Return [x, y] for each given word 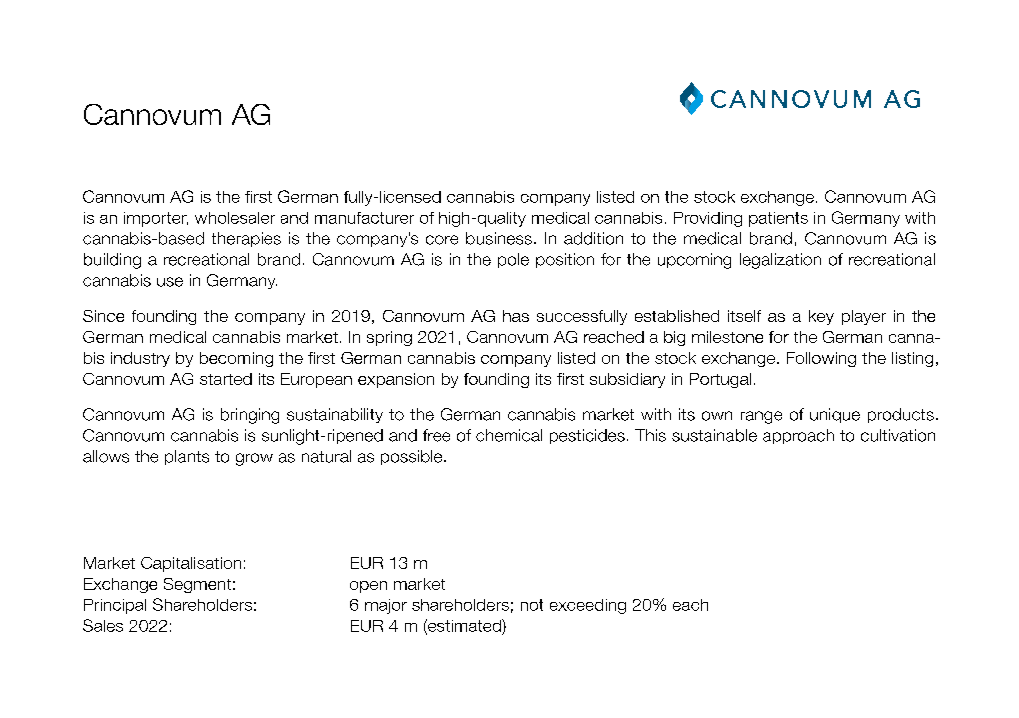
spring [389, 338]
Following [821, 359]
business [499, 238]
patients [778, 219]
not [532, 605]
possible [413, 457]
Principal [115, 606]
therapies [246, 239]
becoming [236, 359]
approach [798, 436]
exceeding [588, 606]
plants [187, 457]
